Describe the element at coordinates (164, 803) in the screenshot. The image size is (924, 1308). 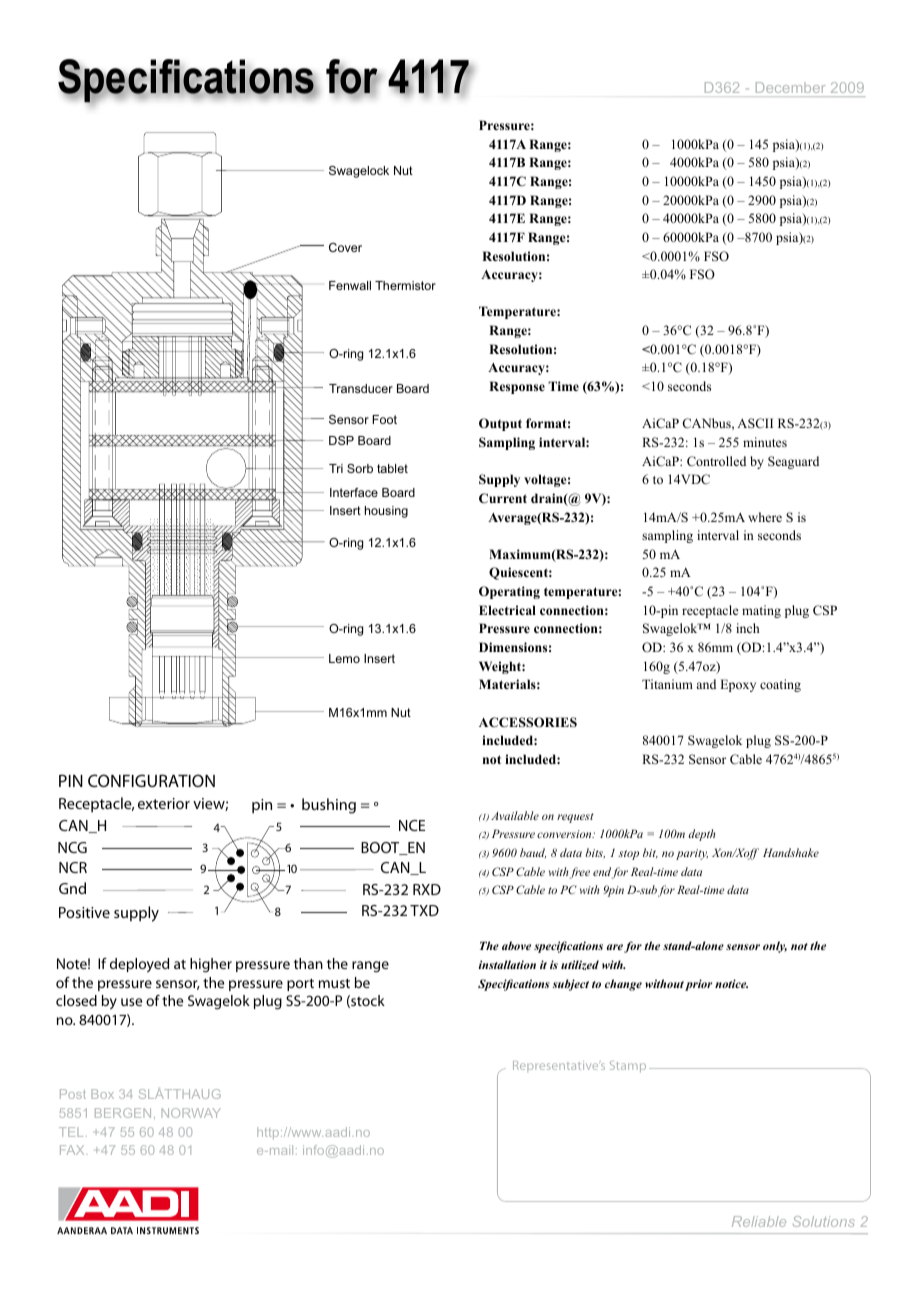
I see `exterior` at that location.
